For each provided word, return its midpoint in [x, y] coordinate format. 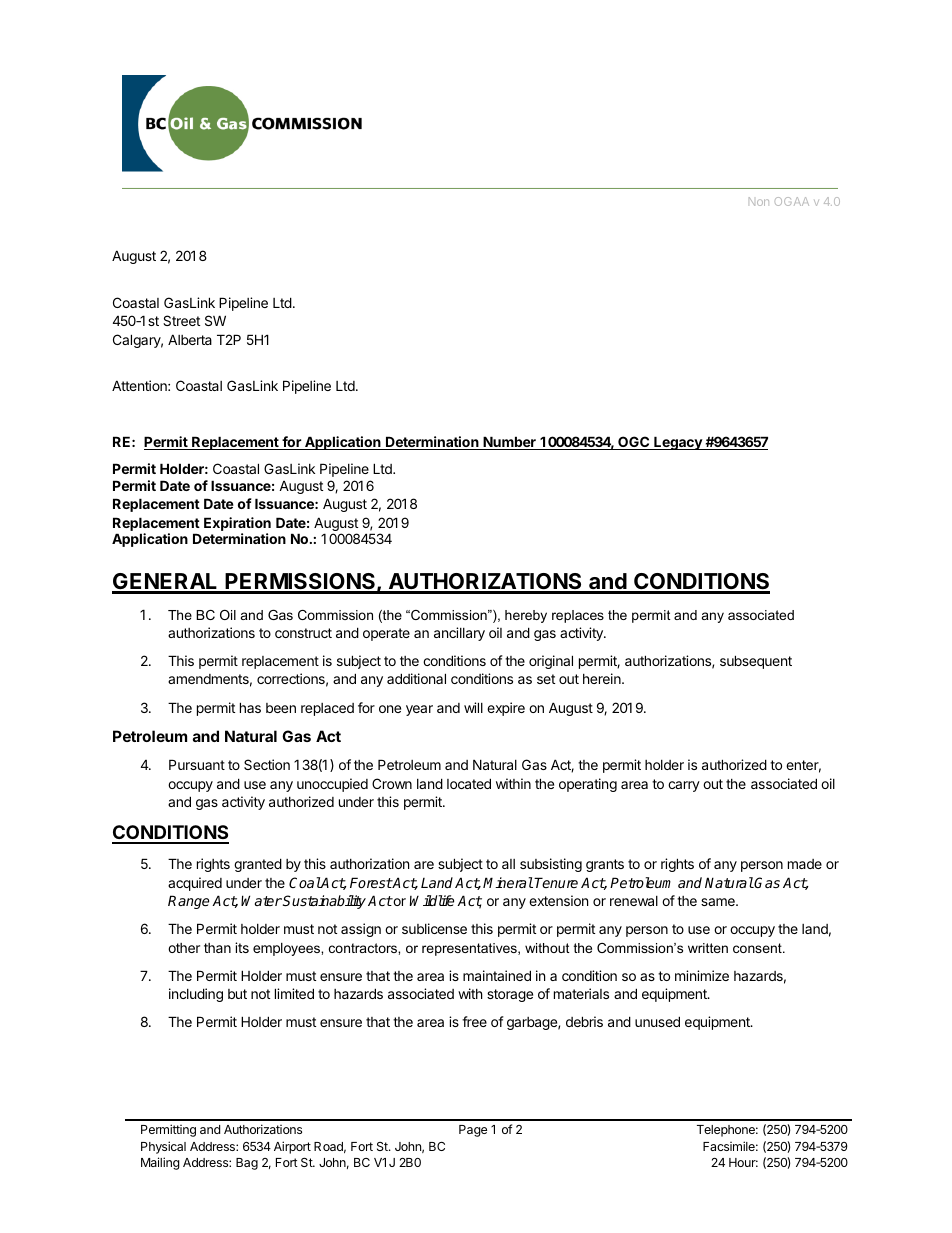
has [250, 707]
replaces [578, 616]
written [708, 948]
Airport [292, 1147]
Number [509, 443]
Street [181, 320]
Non [759, 201]
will [473, 707]
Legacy [678, 443]
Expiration [237, 525]
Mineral [508, 882]
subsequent [756, 662]
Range [188, 902]
